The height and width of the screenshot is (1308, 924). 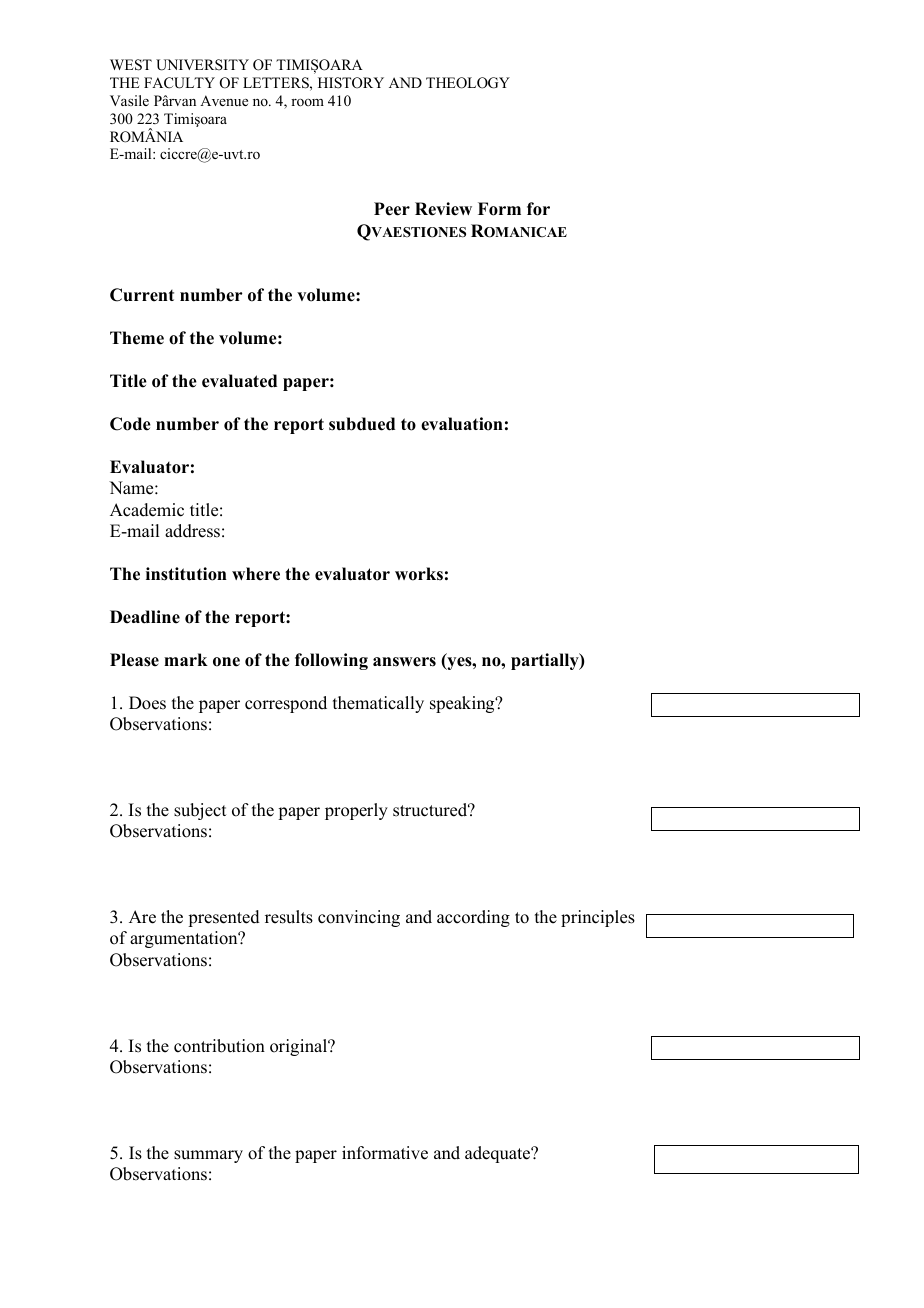 What do you see at coordinates (208, 1156) in the screenshot?
I see `summary` at bounding box center [208, 1156].
